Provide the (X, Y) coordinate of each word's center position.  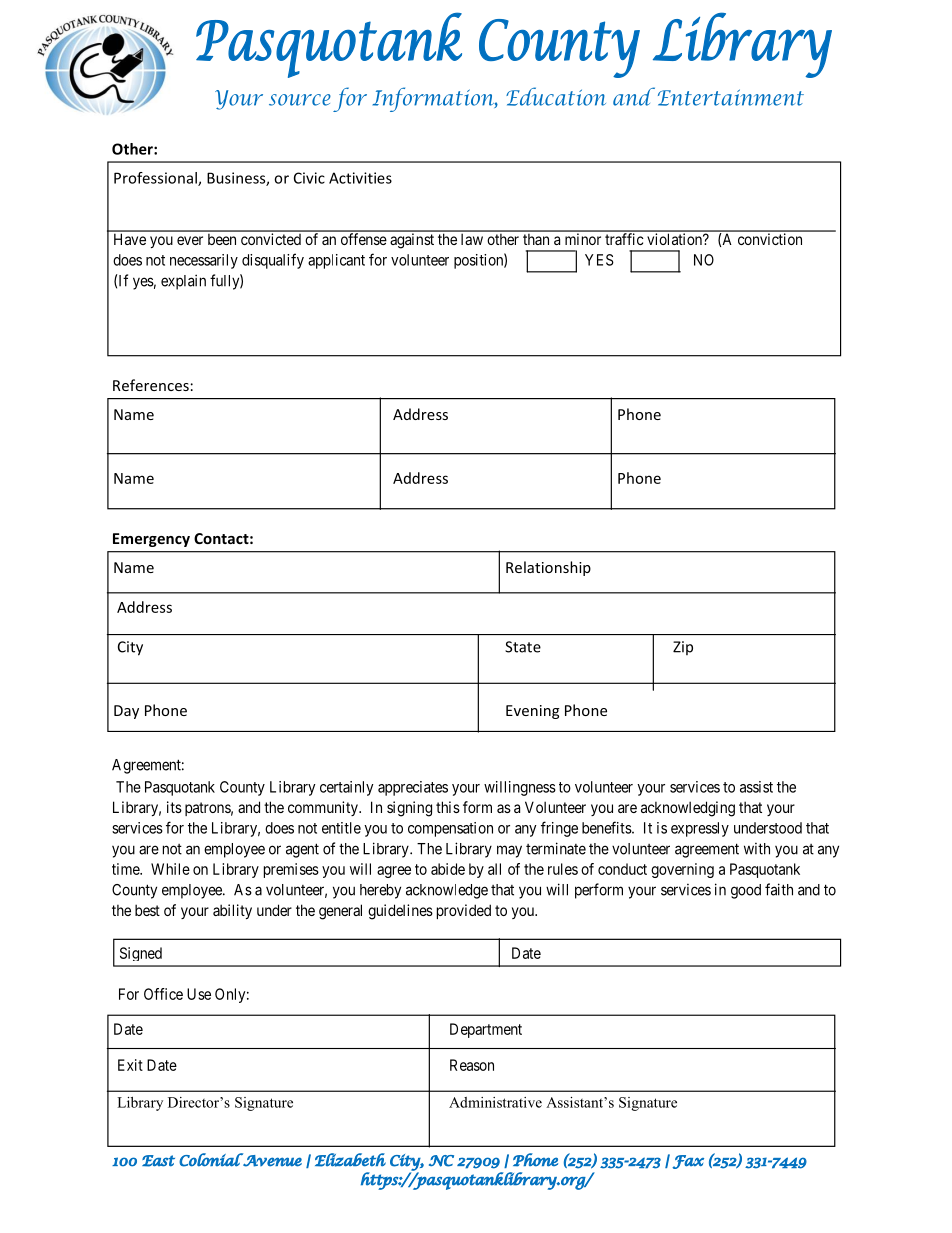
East (158, 1161)
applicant (336, 261)
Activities (360, 178)
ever (190, 240)
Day (126, 712)
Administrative (495, 1102)
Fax (688, 1162)
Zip (683, 648)
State (523, 647)
